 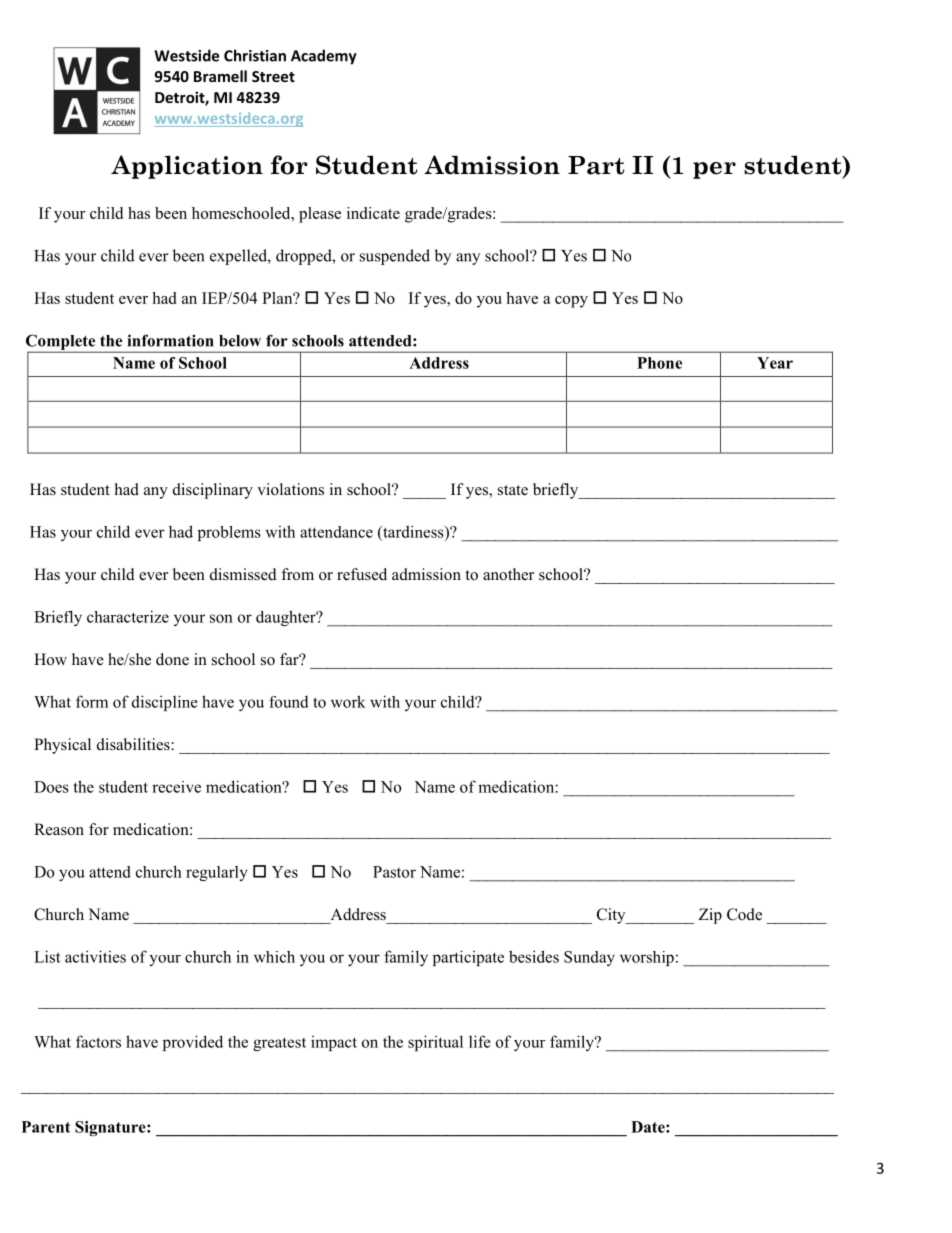 What do you see at coordinates (324, 57) in the page?
I see `Academy` at bounding box center [324, 57].
